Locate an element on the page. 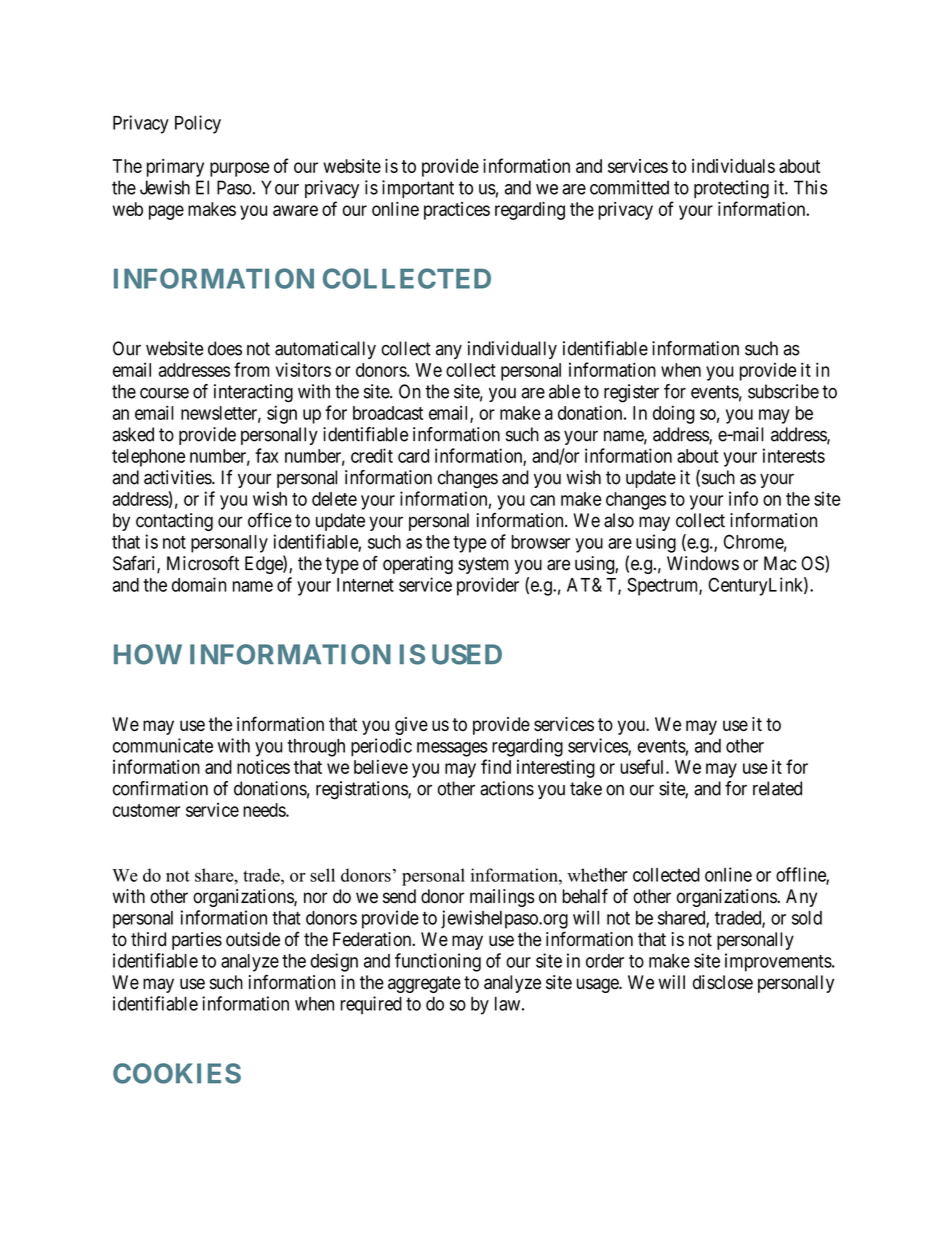  Windows is located at coordinates (703, 563).
